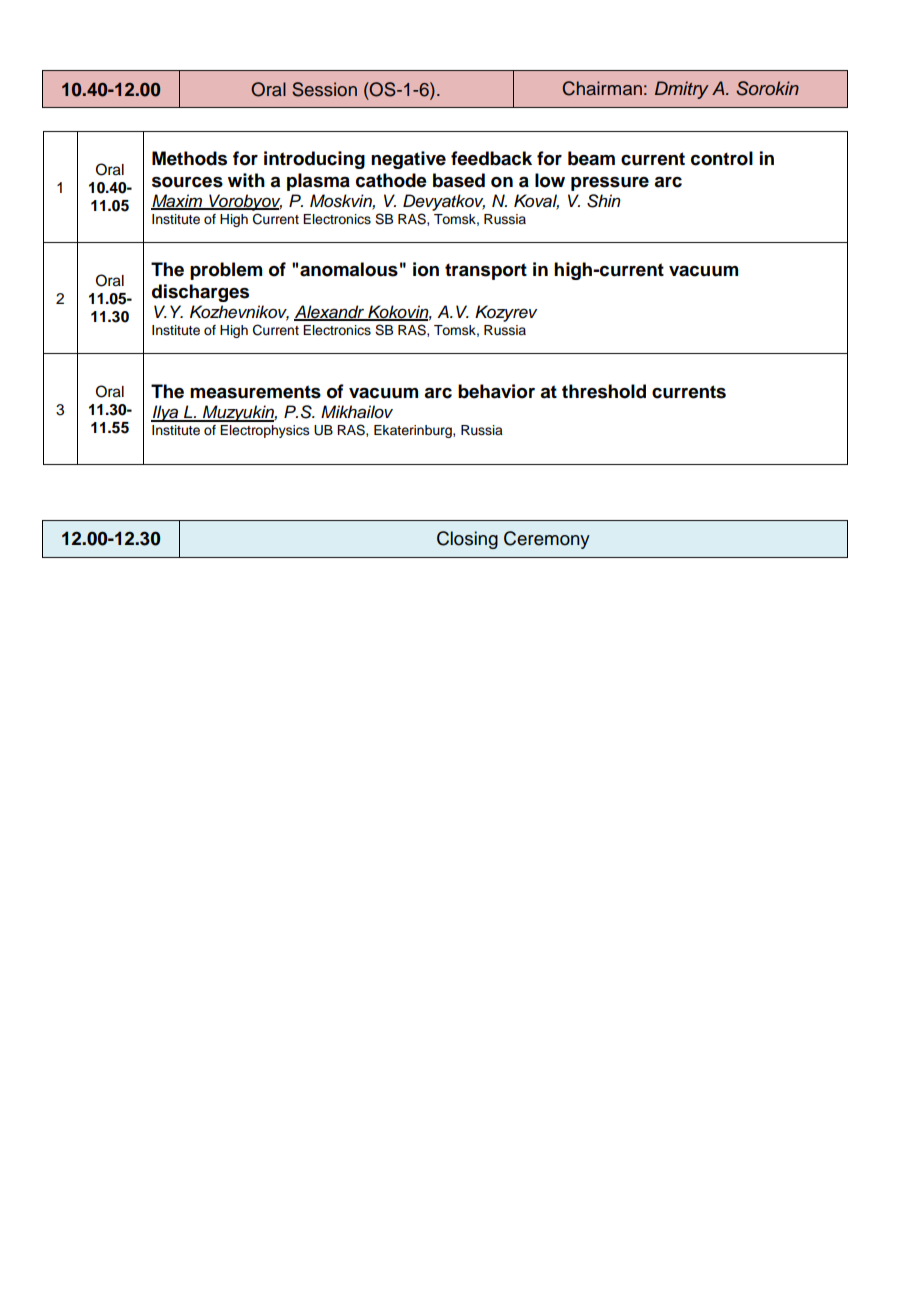 This screenshot has height=1308, width=924. I want to click on Closing, so click(467, 540).
